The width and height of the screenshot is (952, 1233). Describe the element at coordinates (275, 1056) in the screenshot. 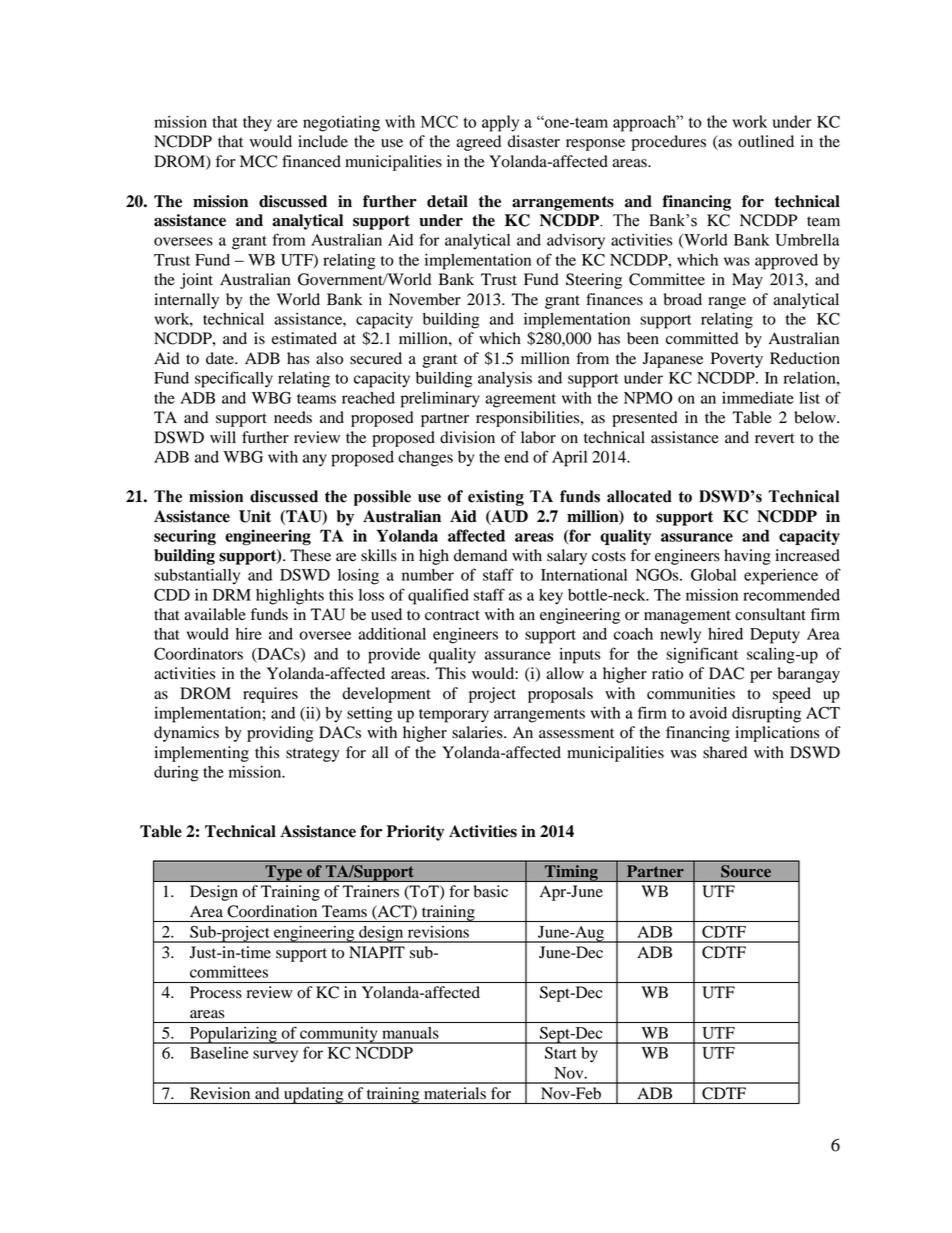

I see `survey` at that location.
